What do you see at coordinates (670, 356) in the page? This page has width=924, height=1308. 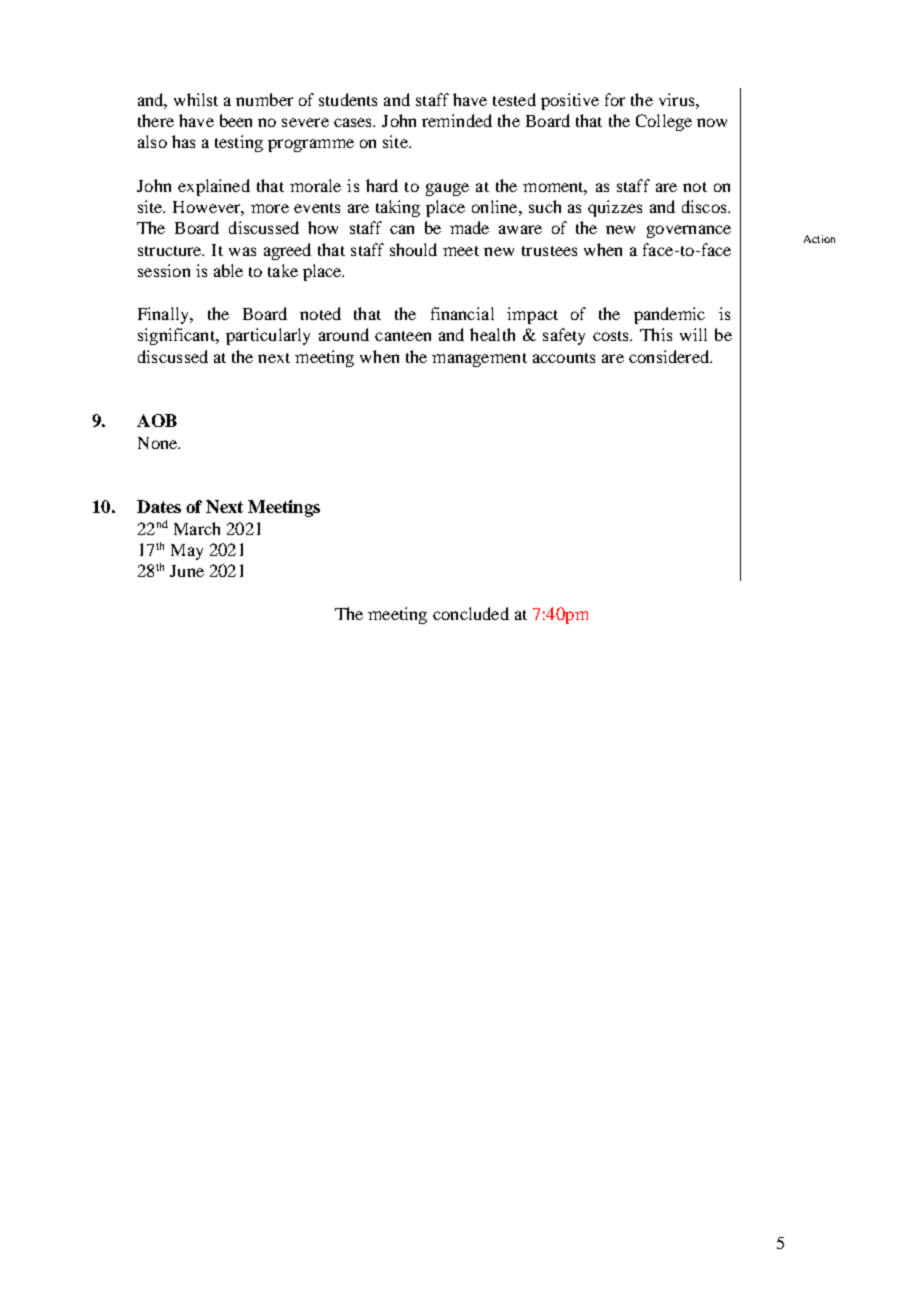 I see `considered` at bounding box center [670, 356].
